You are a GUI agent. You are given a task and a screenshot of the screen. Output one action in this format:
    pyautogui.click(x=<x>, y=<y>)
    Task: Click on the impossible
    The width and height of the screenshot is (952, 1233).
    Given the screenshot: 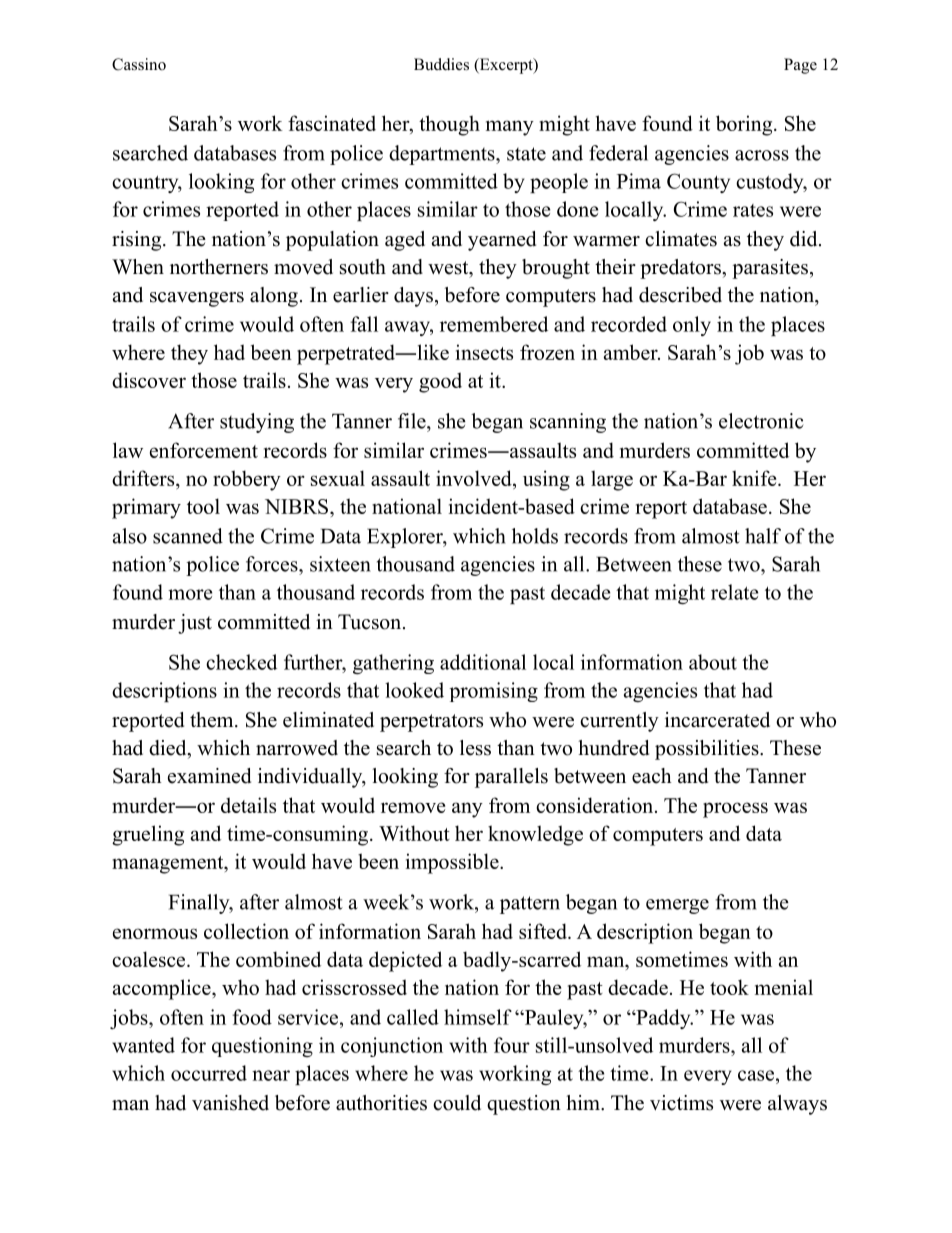 What is the action you would take?
    pyautogui.click(x=453, y=863)
